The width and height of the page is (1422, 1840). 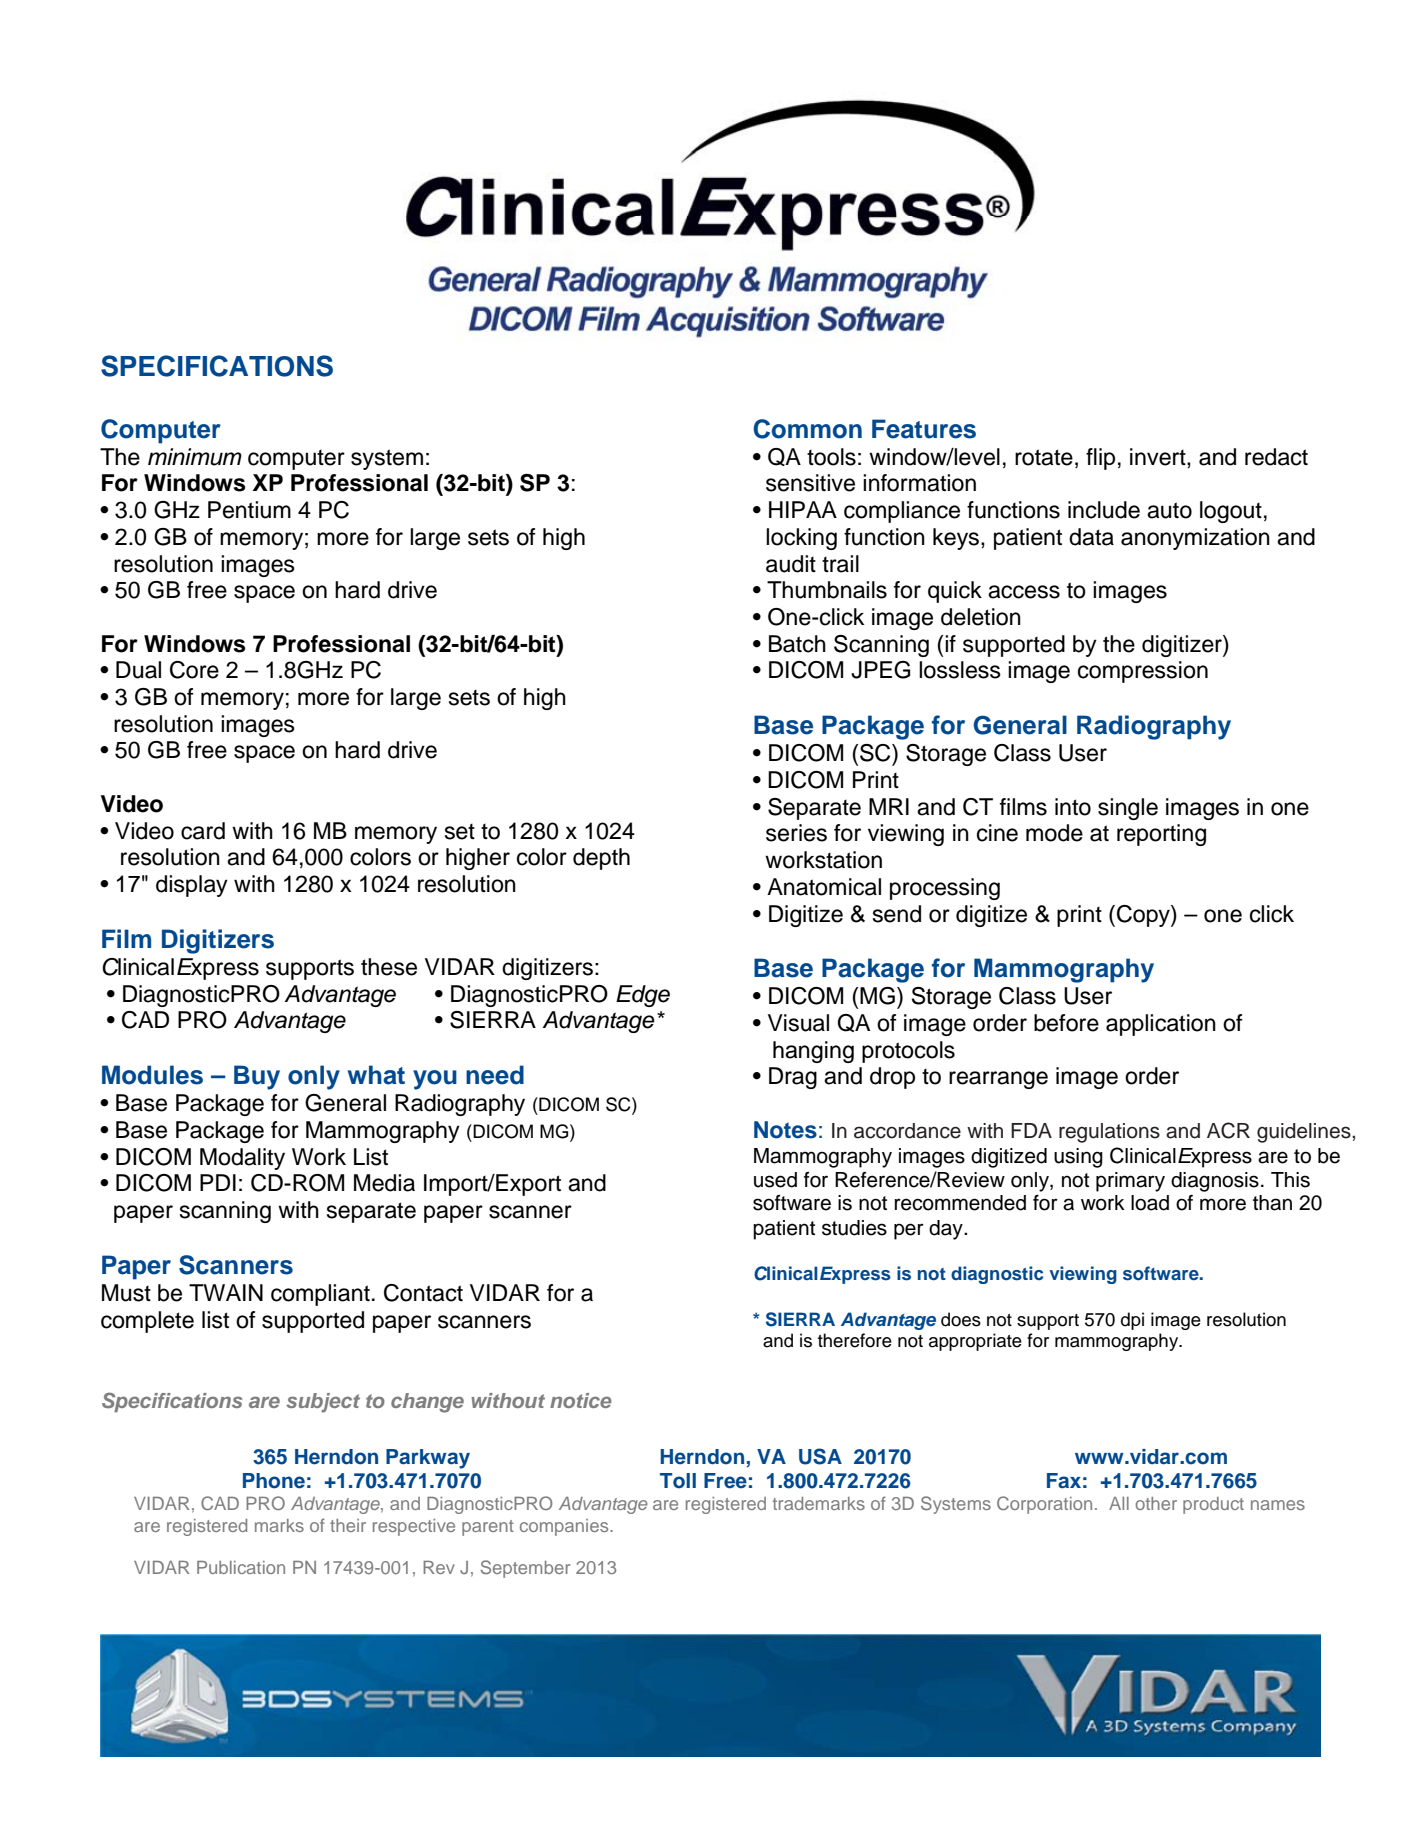 I want to click on card, so click(x=203, y=831).
